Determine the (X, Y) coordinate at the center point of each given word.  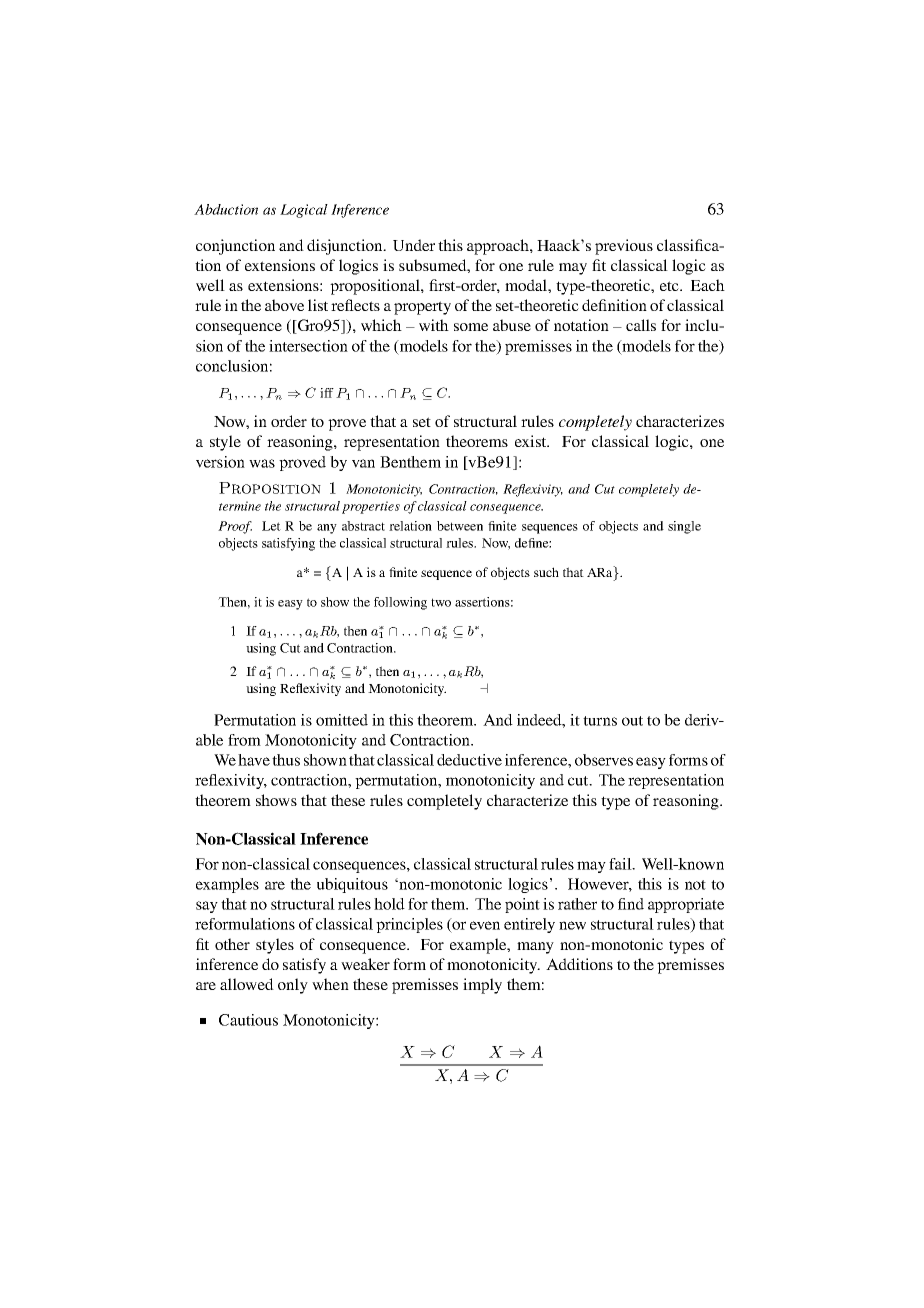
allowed (247, 984)
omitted (342, 720)
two (441, 602)
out (632, 721)
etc (670, 286)
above (284, 305)
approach (499, 247)
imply (482, 986)
